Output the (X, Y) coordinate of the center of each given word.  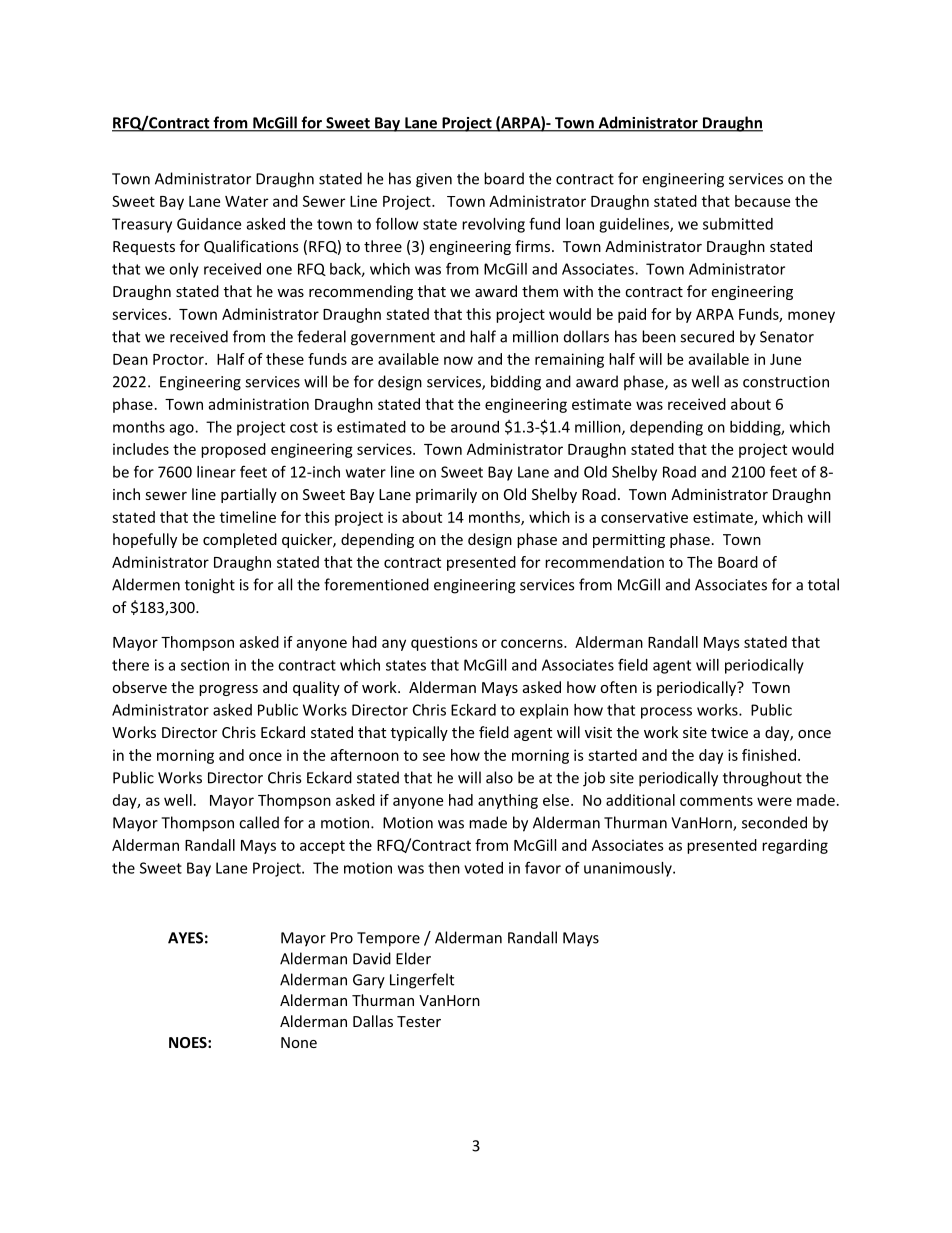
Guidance (209, 224)
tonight (210, 586)
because (762, 201)
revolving (493, 225)
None (299, 1042)
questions (444, 643)
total (823, 584)
